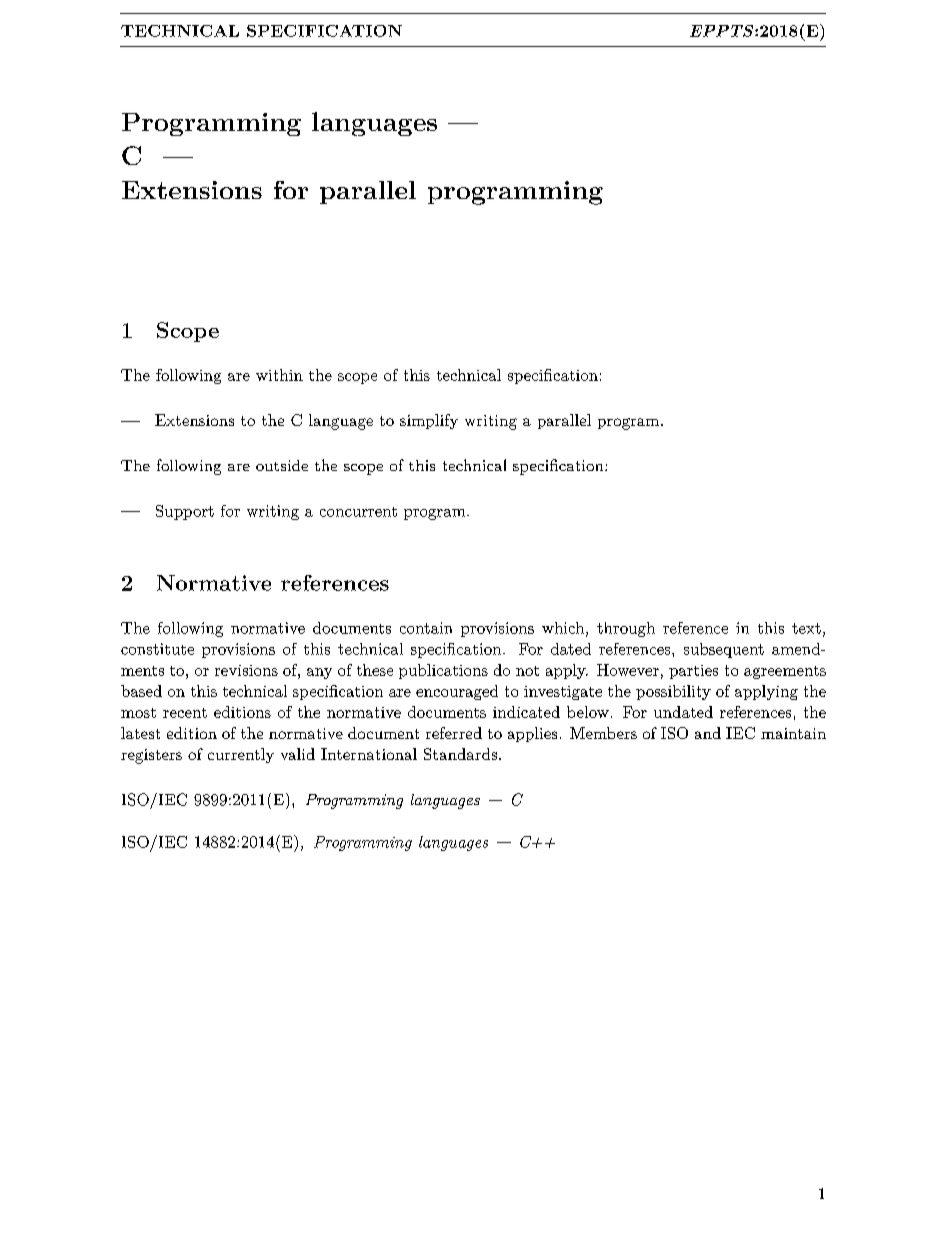  What do you see at coordinates (282, 465) in the screenshot?
I see `outside` at bounding box center [282, 465].
